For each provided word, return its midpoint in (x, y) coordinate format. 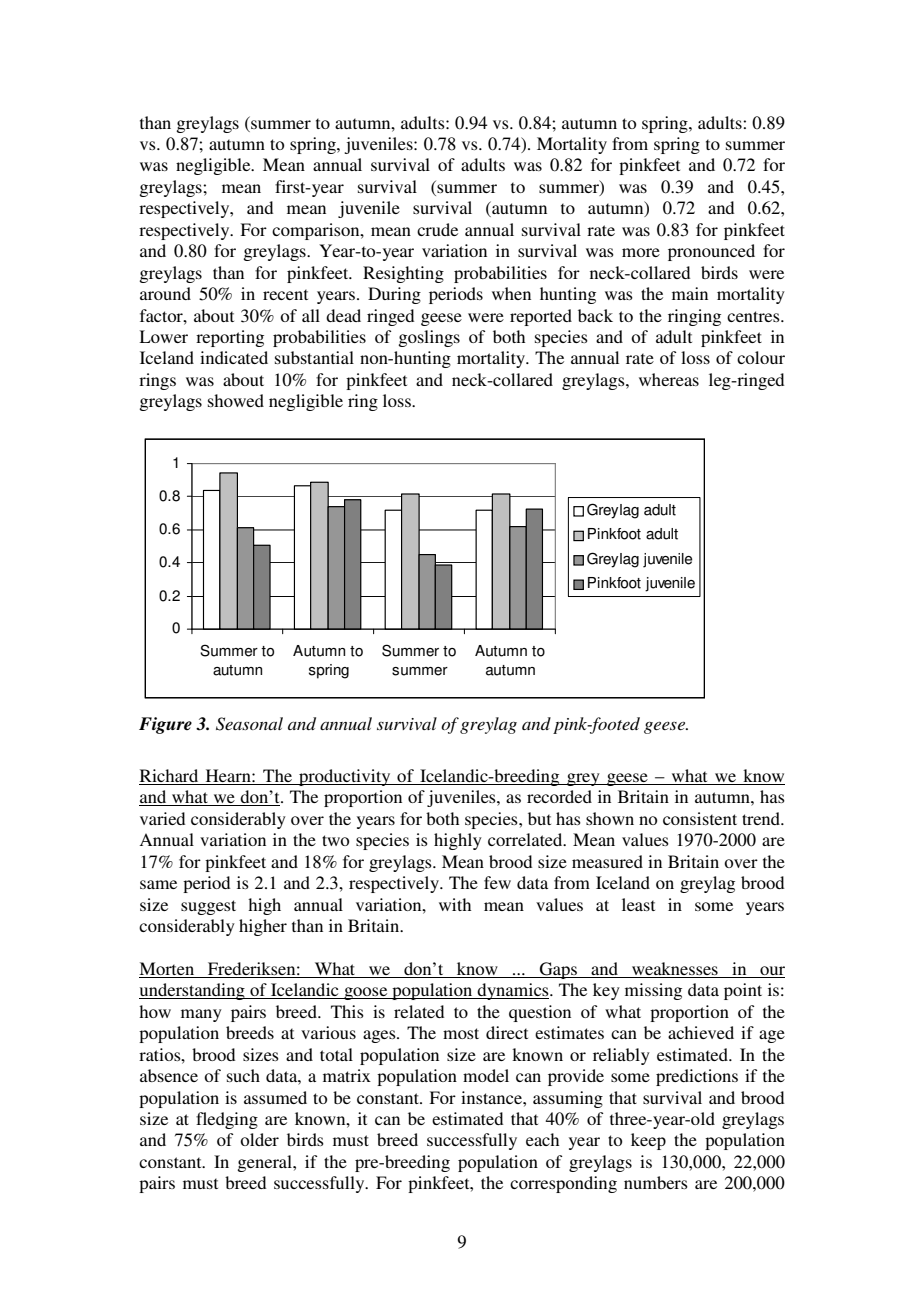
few (497, 882)
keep (648, 1141)
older (259, 1139)
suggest (208, 907)
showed (236, 400)
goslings (429, 338)
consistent (700, 818)
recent (285, 294)
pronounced (711, 252)
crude (437, 229)
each (542, 1139)
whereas (669, 379)
